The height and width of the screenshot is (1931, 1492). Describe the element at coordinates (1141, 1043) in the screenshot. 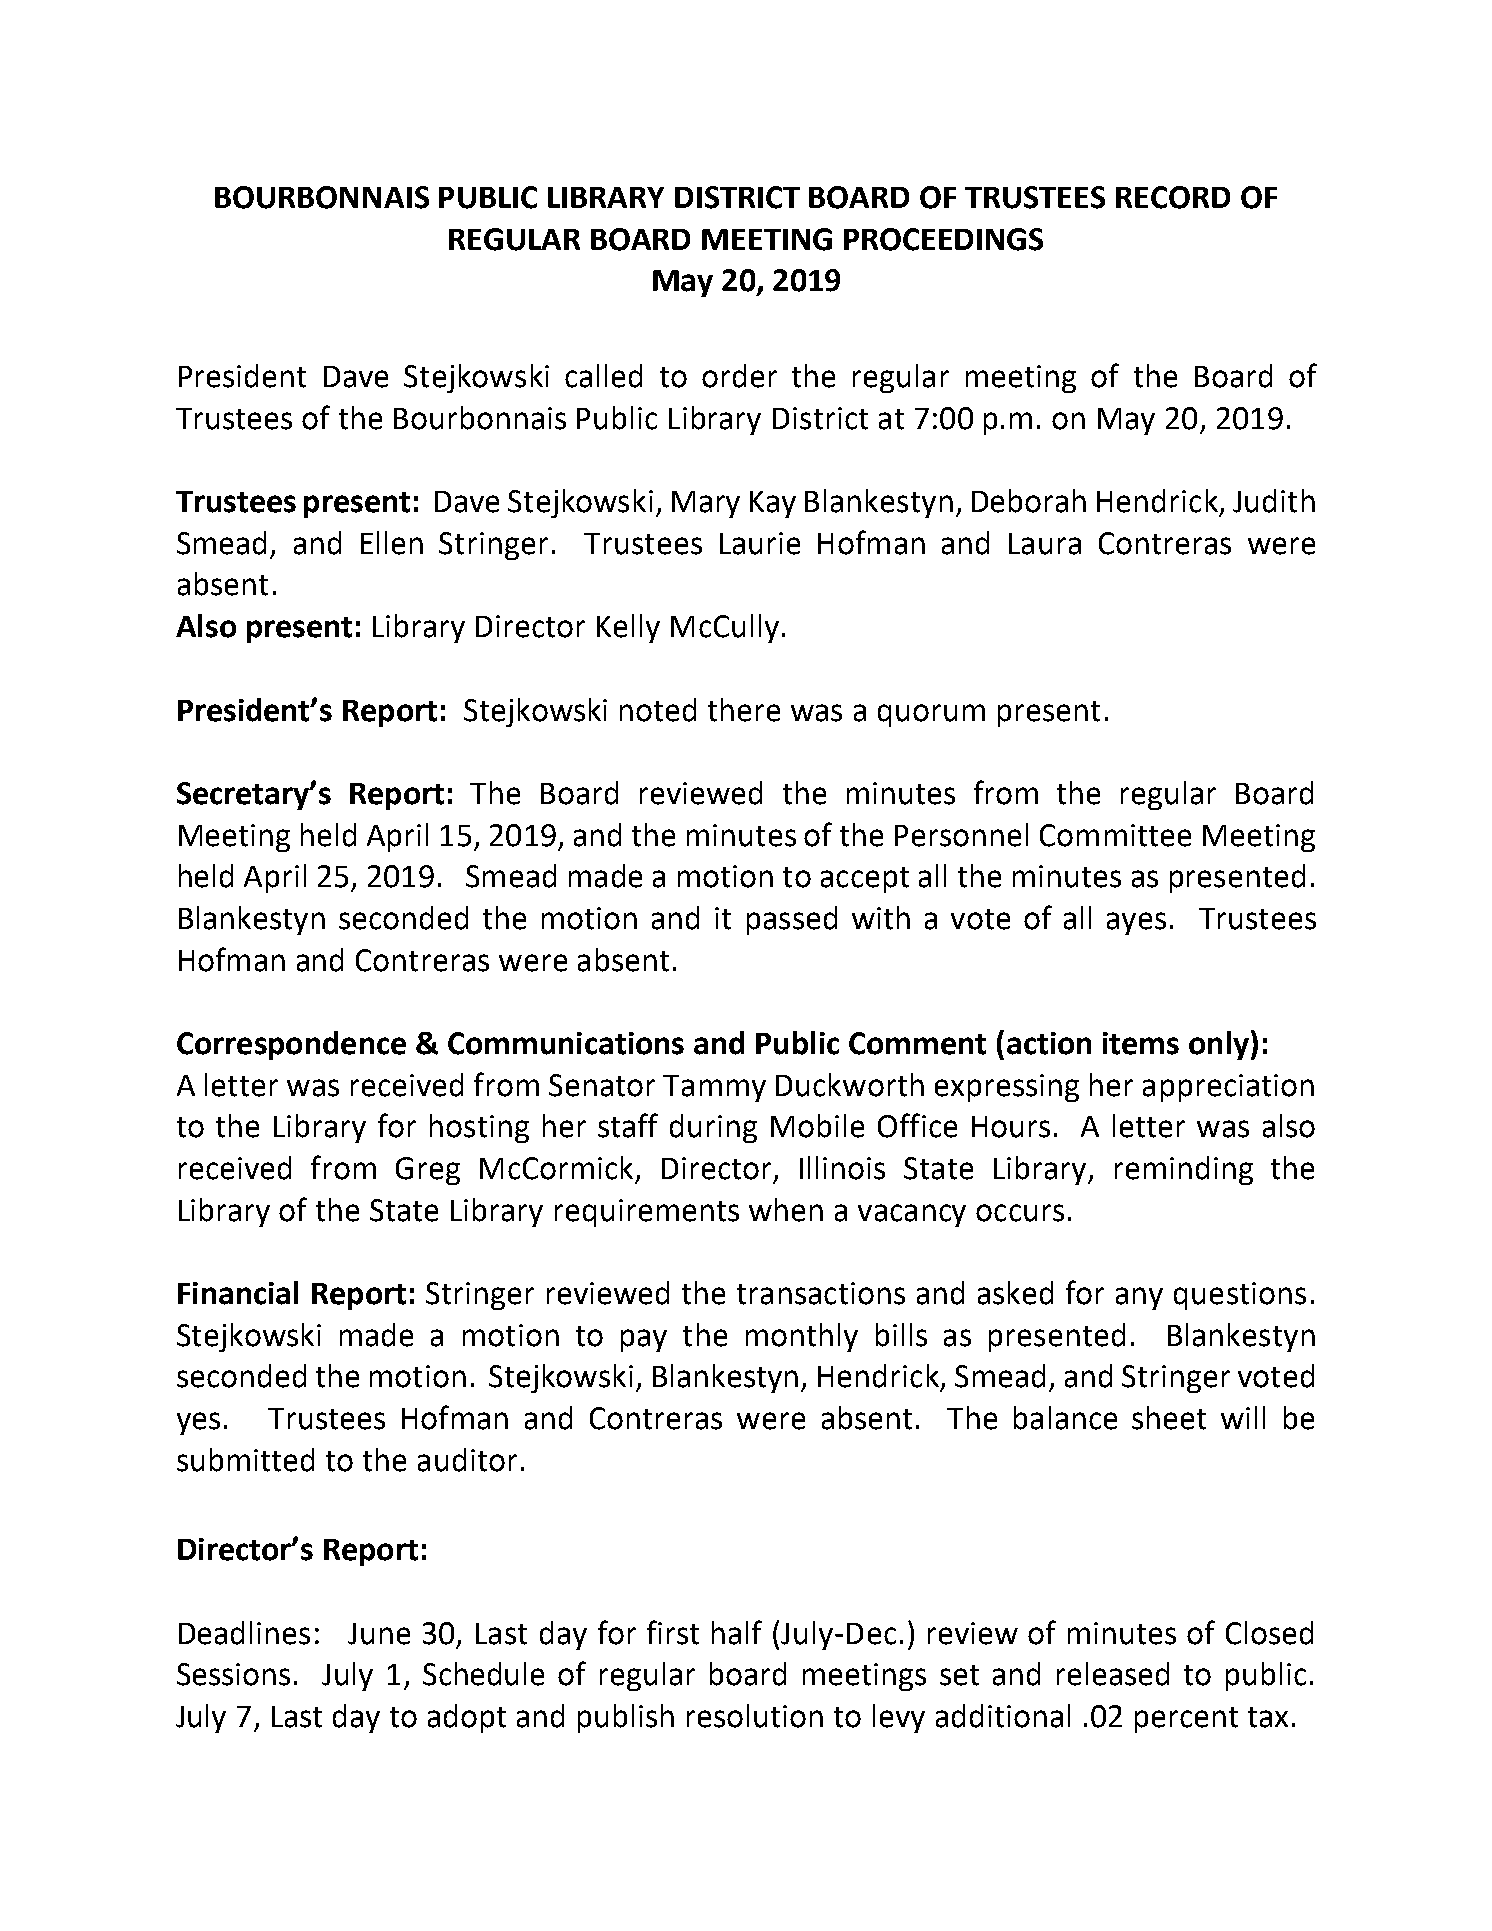

I see `items` at that location.
